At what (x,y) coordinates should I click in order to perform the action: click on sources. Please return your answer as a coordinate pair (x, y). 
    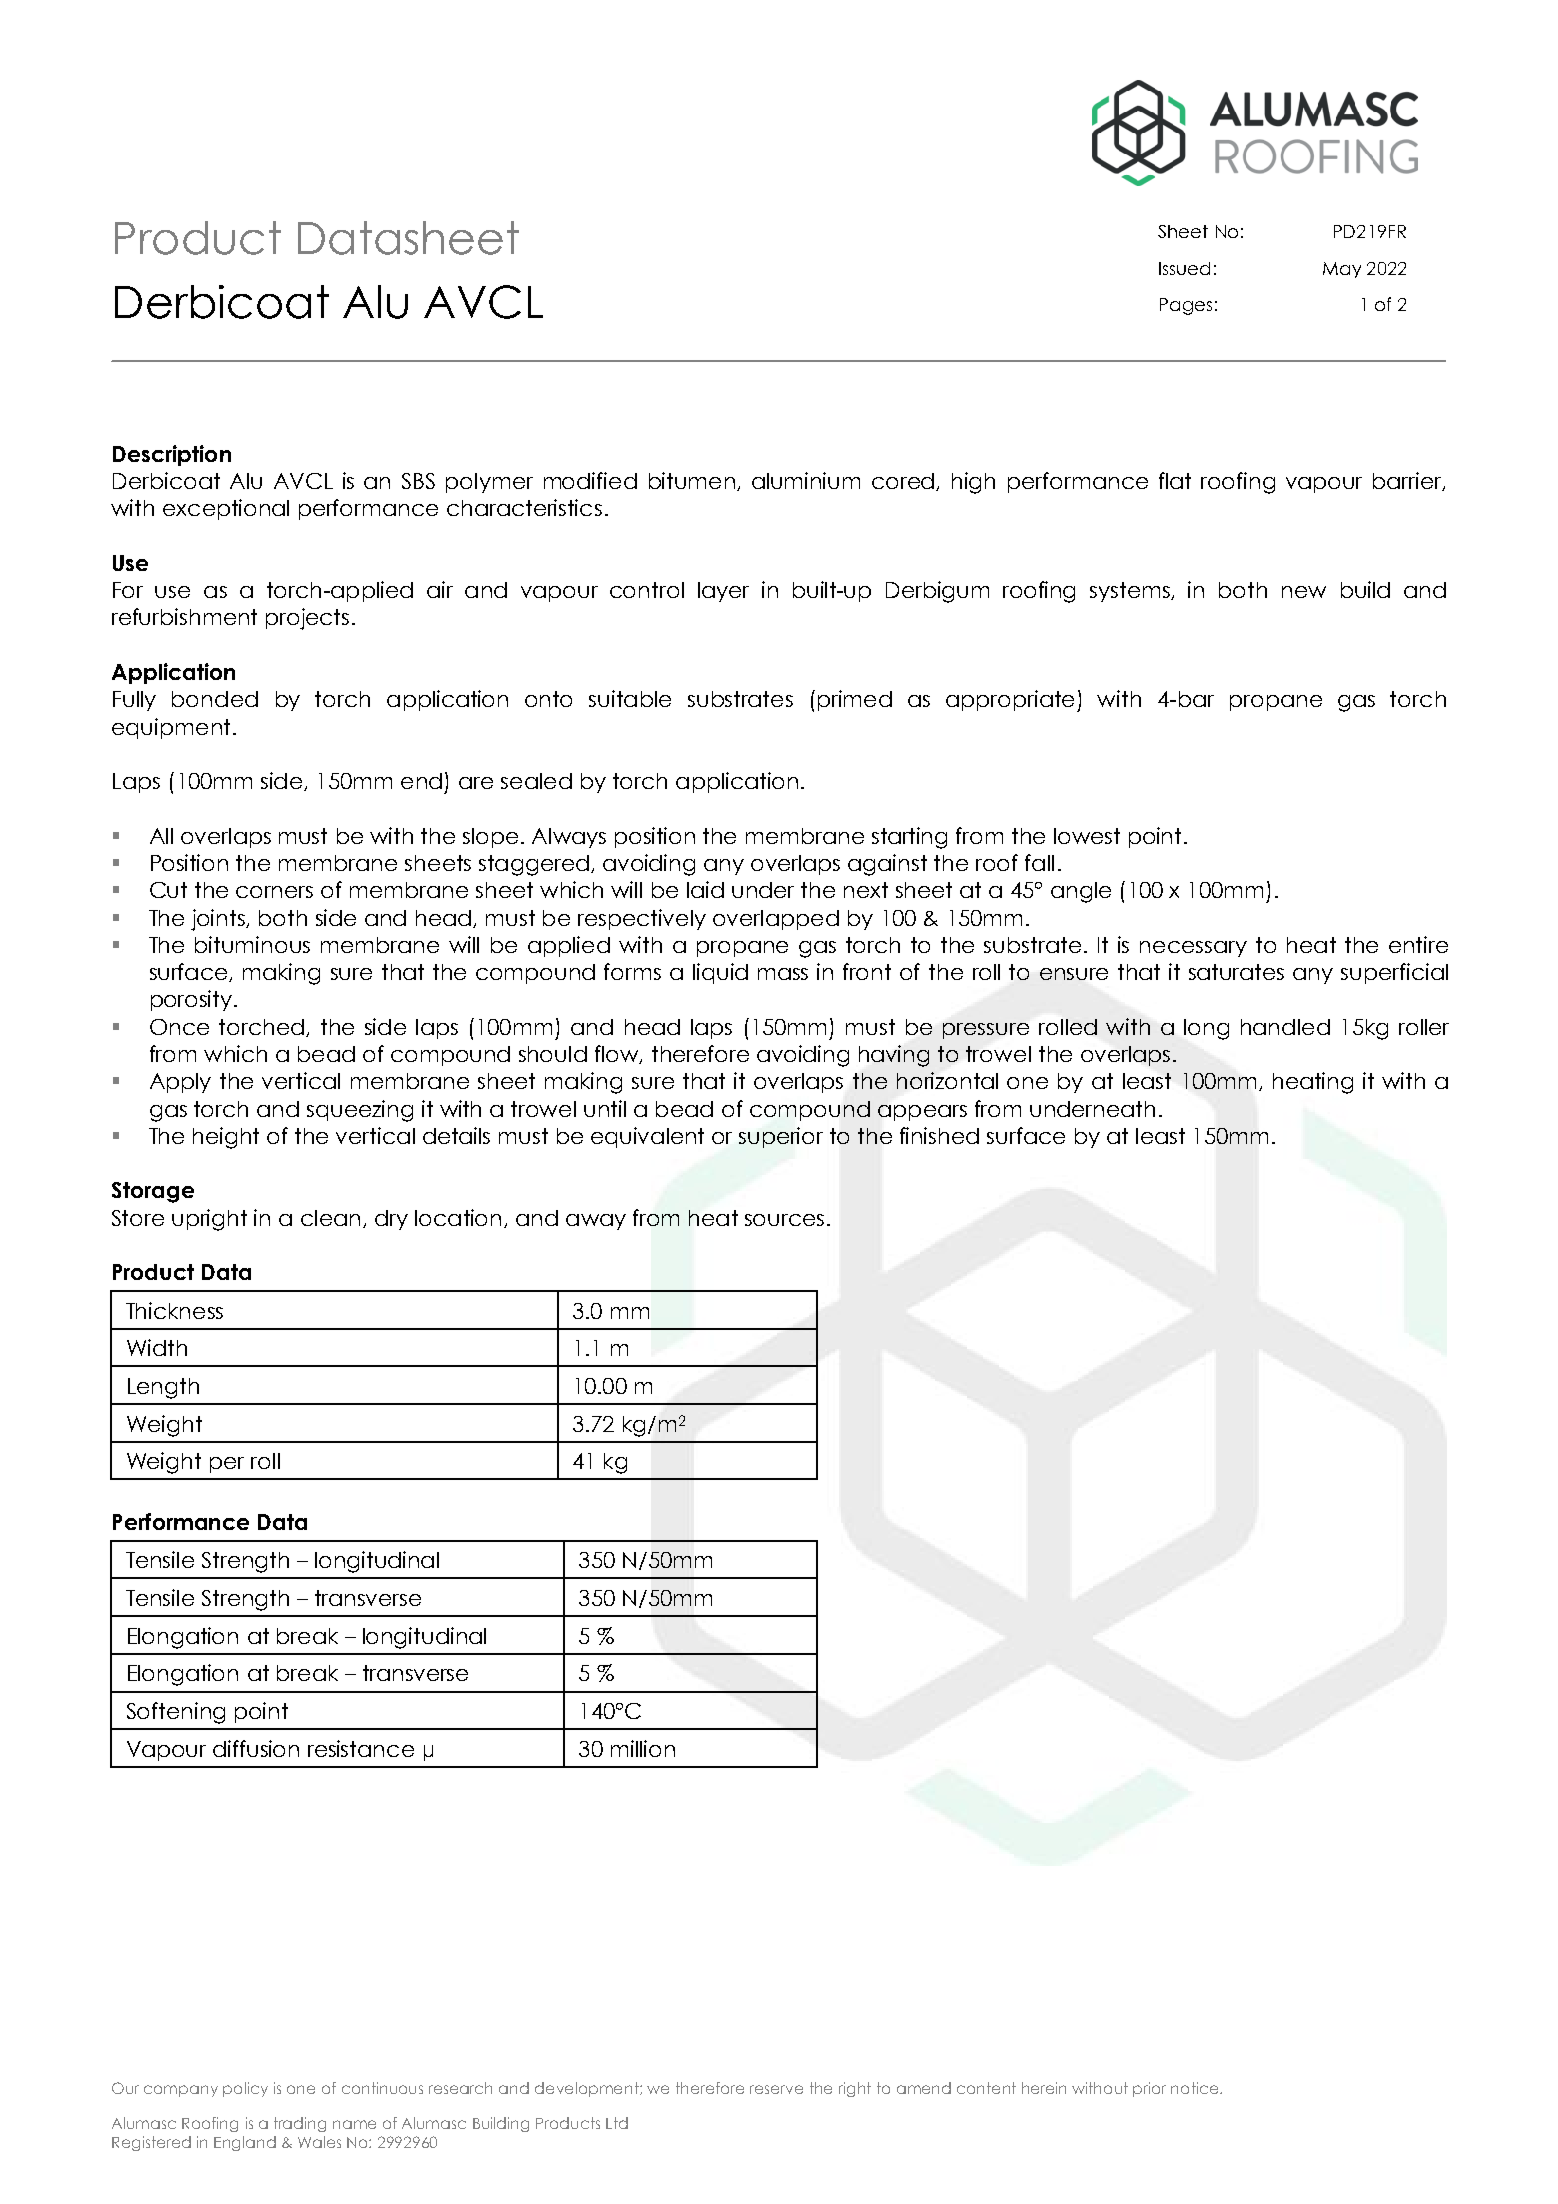
    Looking at the image, I should click on (784, 1220).
